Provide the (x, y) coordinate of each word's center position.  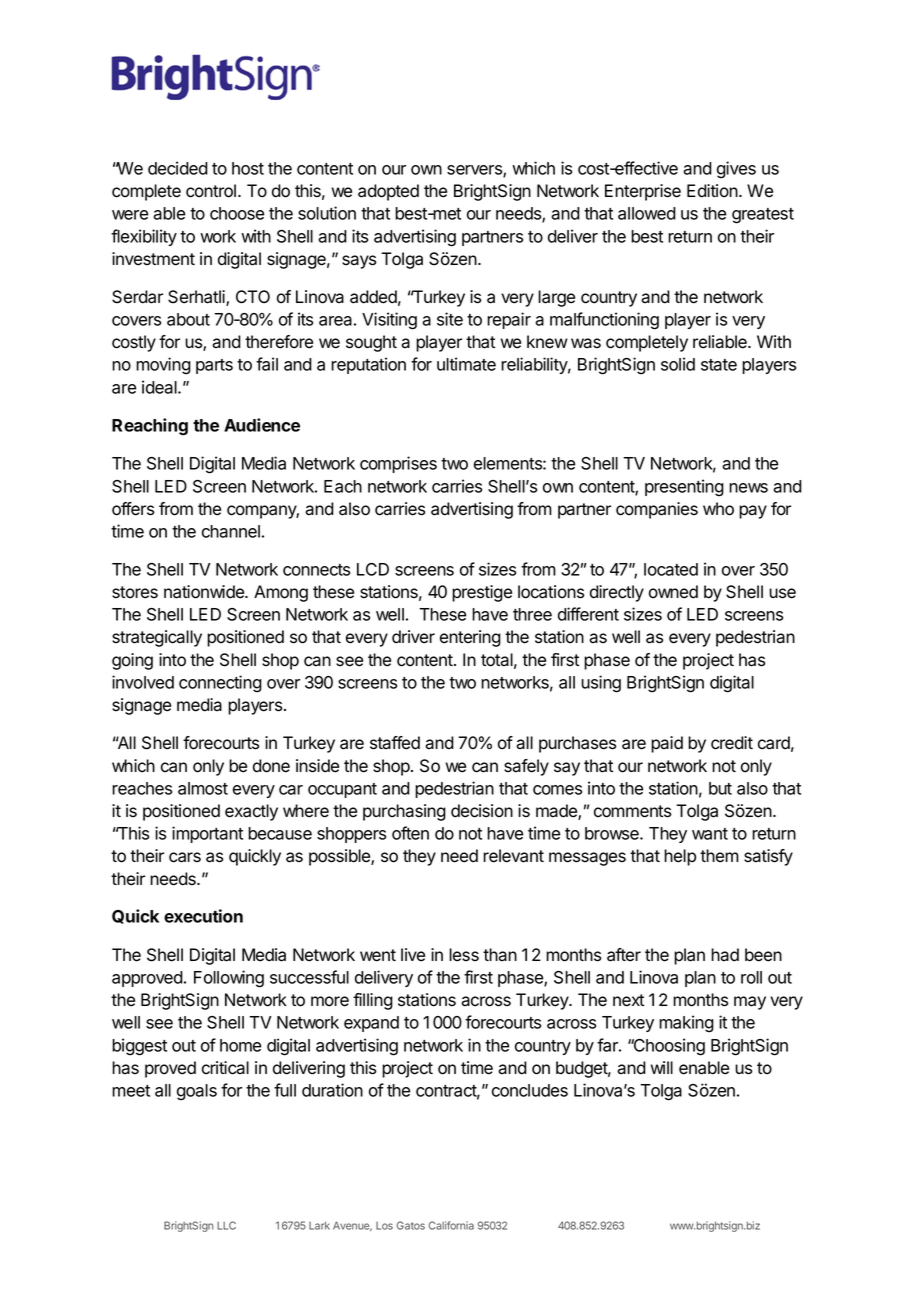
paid (667, 744)
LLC (226, 1225)
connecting (220, 684)
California (451, 1225)
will (661, 1067)
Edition (713, 191)
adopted (388, 192)
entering (470, 638)
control (211, 191)
